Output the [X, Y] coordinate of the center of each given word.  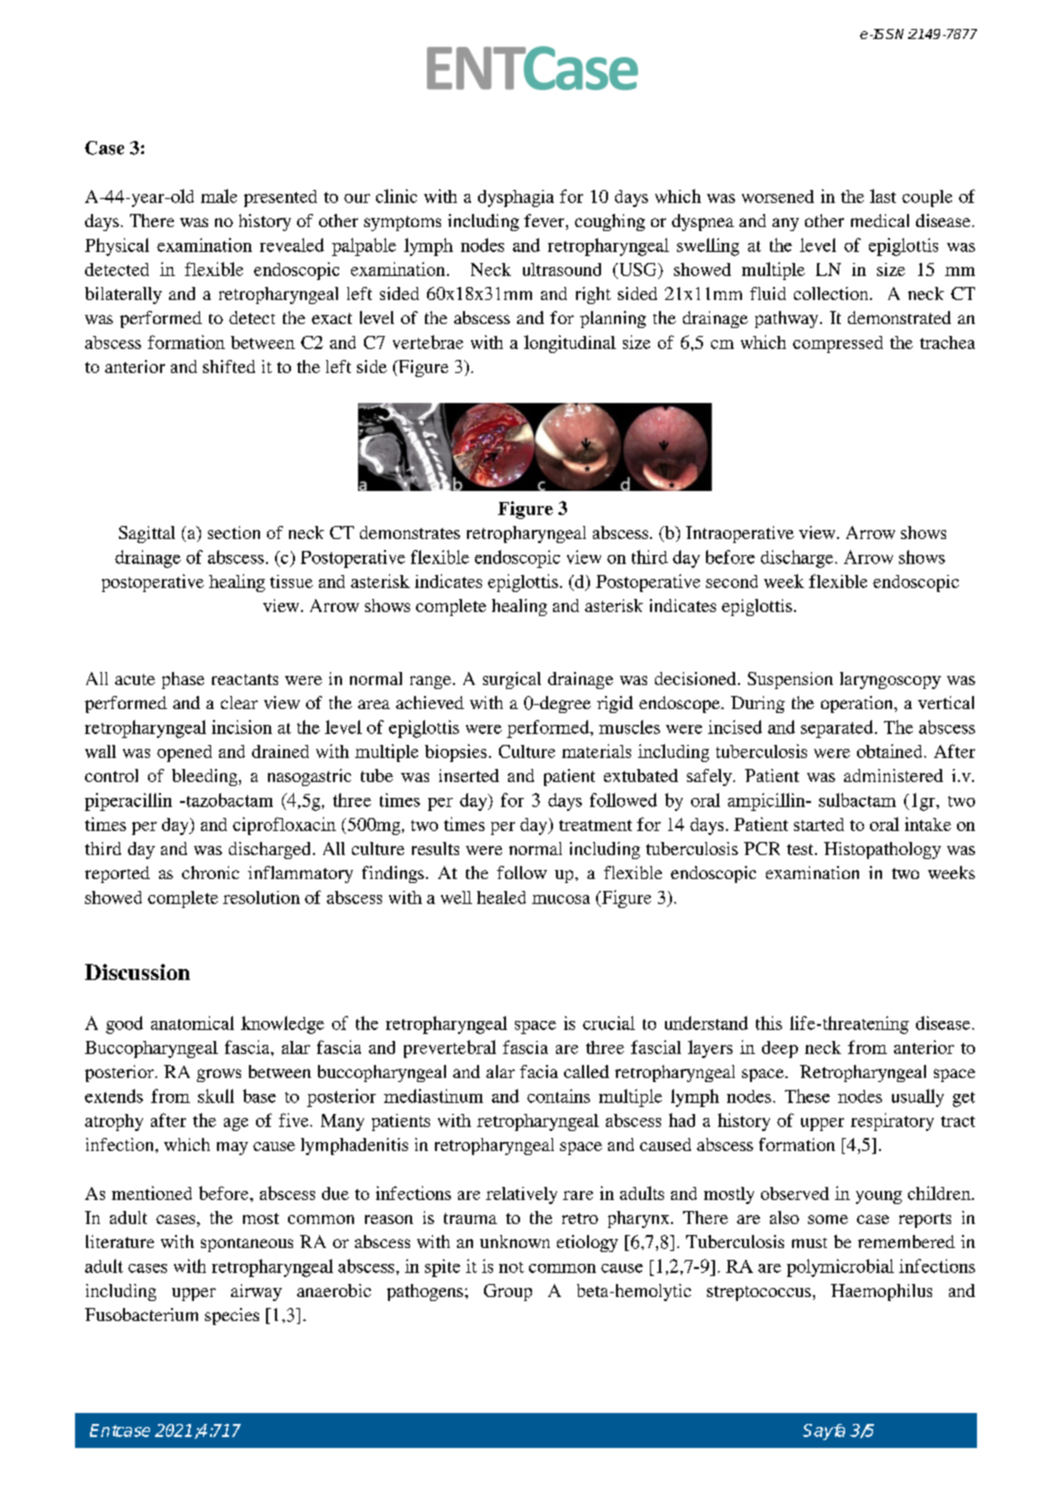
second [732, 581]
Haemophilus [881, 1292]
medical [880, 220]
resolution [261, 897]
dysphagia [516, 198]
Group [508, 1292]
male [219, 196]
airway [256, 1292]
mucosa [561, 899]
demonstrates [410, 532]
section [234, 532]
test [801, 849]
